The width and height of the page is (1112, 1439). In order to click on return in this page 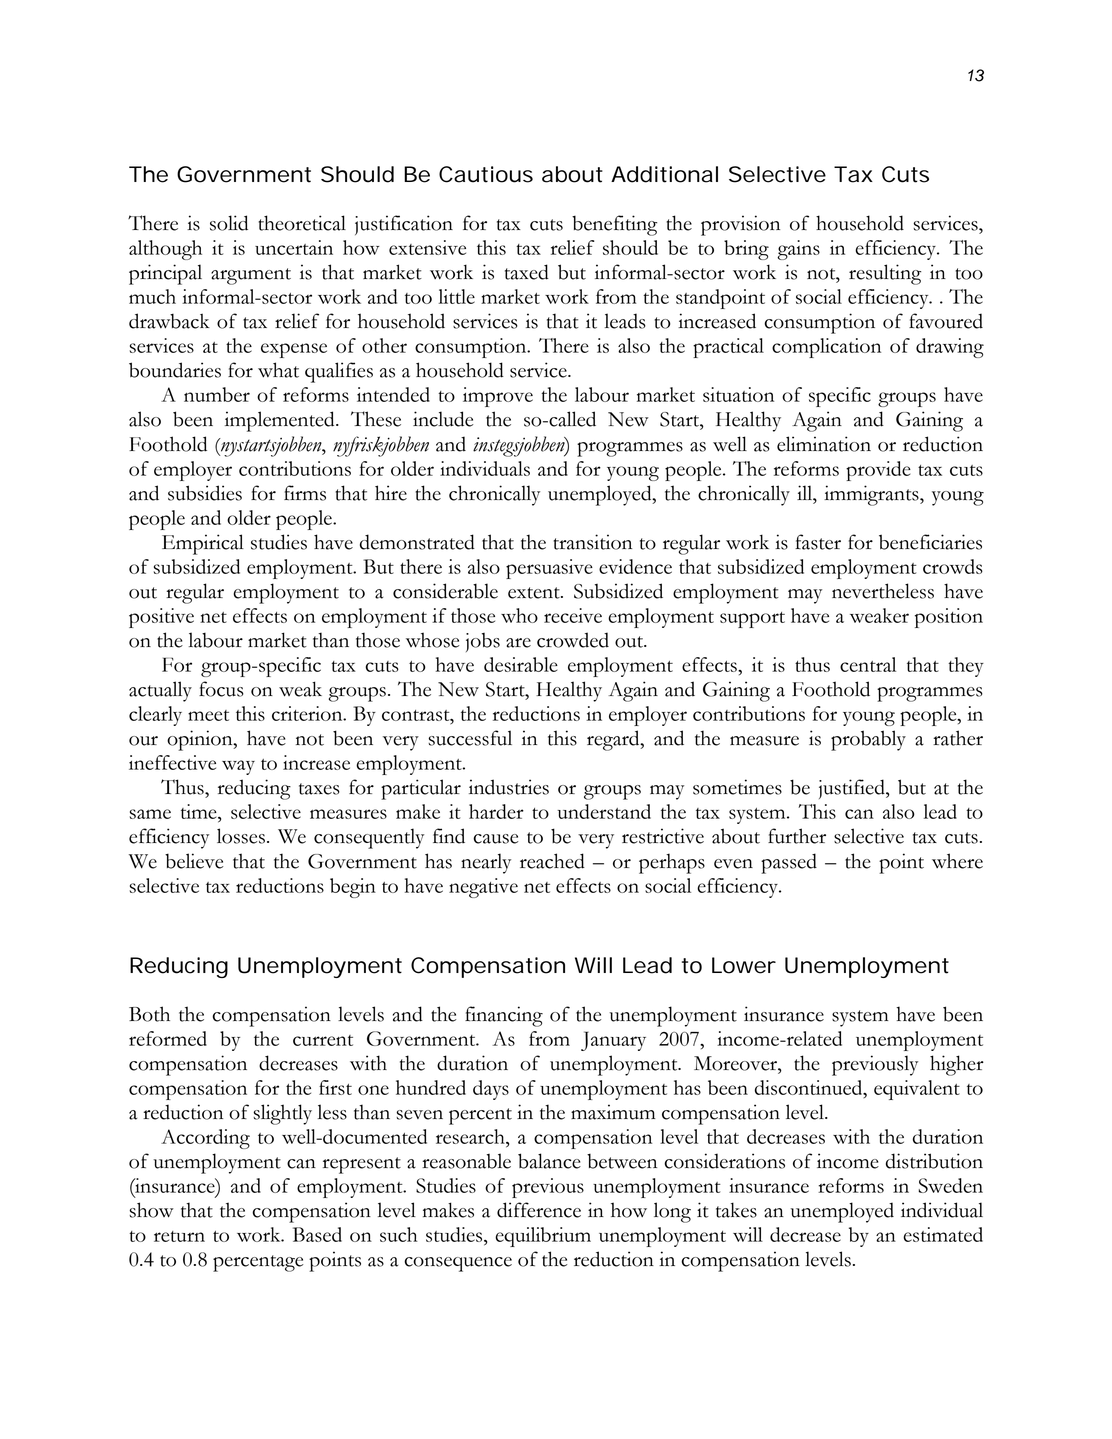, I will do `click(179, 1236)`.
